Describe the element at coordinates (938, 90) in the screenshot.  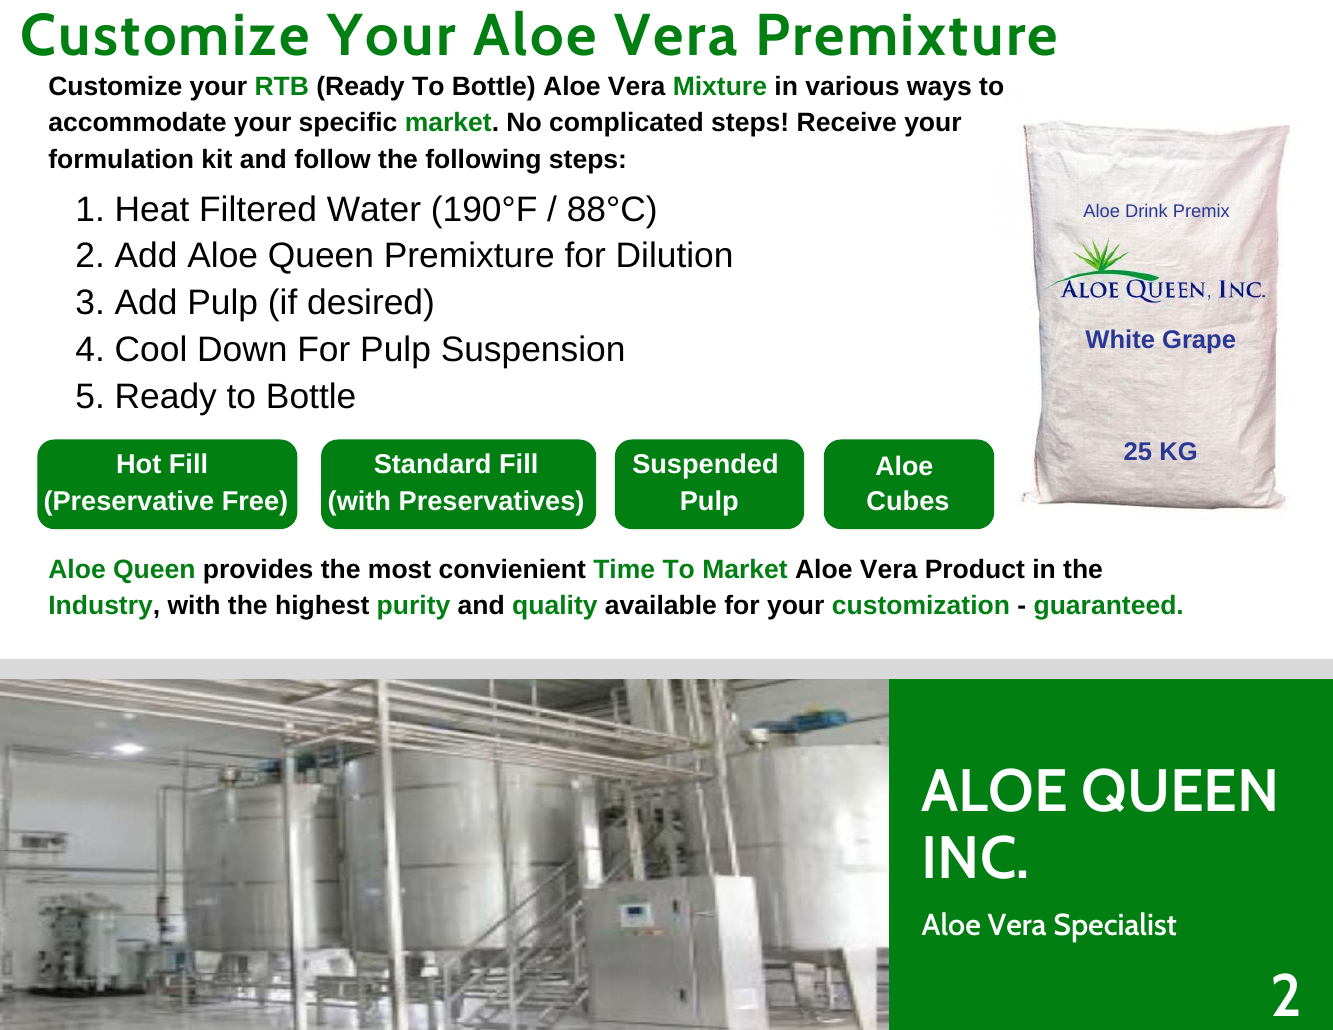
I see `ways` at that location.
